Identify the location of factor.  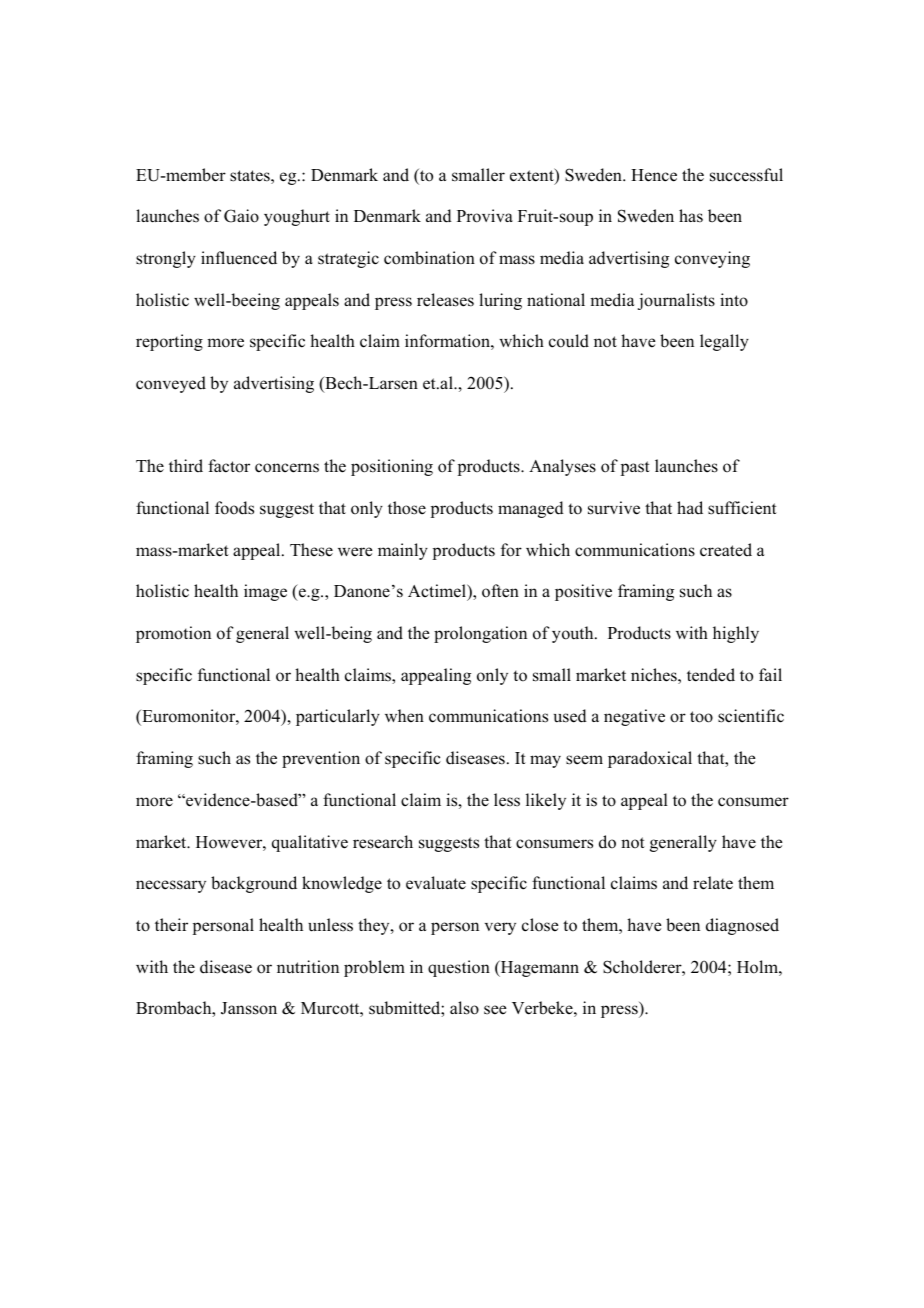
(229, 466).
